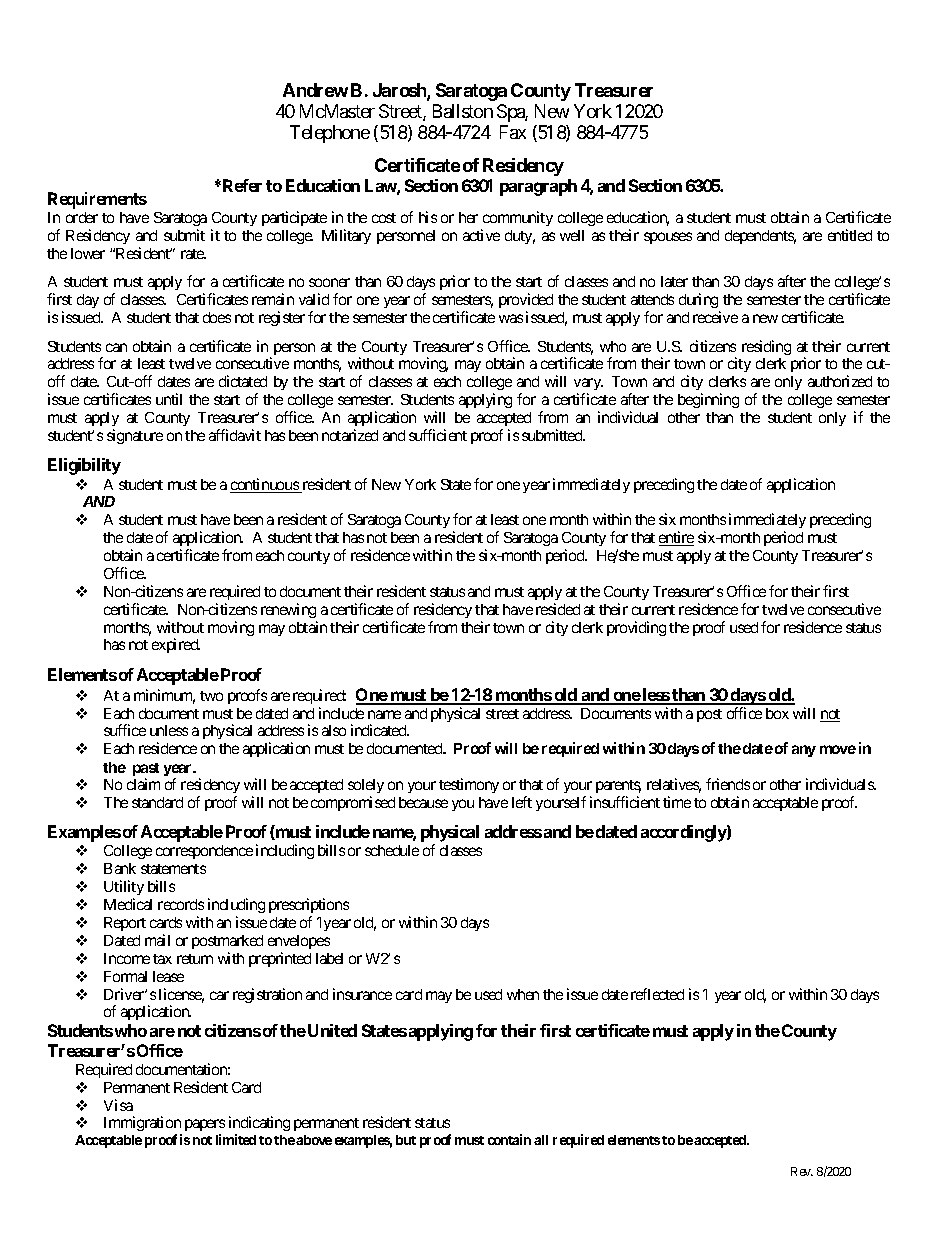  Describe the element at coordinates (157, 802) in the screenshot. I see `standard` at that location.
